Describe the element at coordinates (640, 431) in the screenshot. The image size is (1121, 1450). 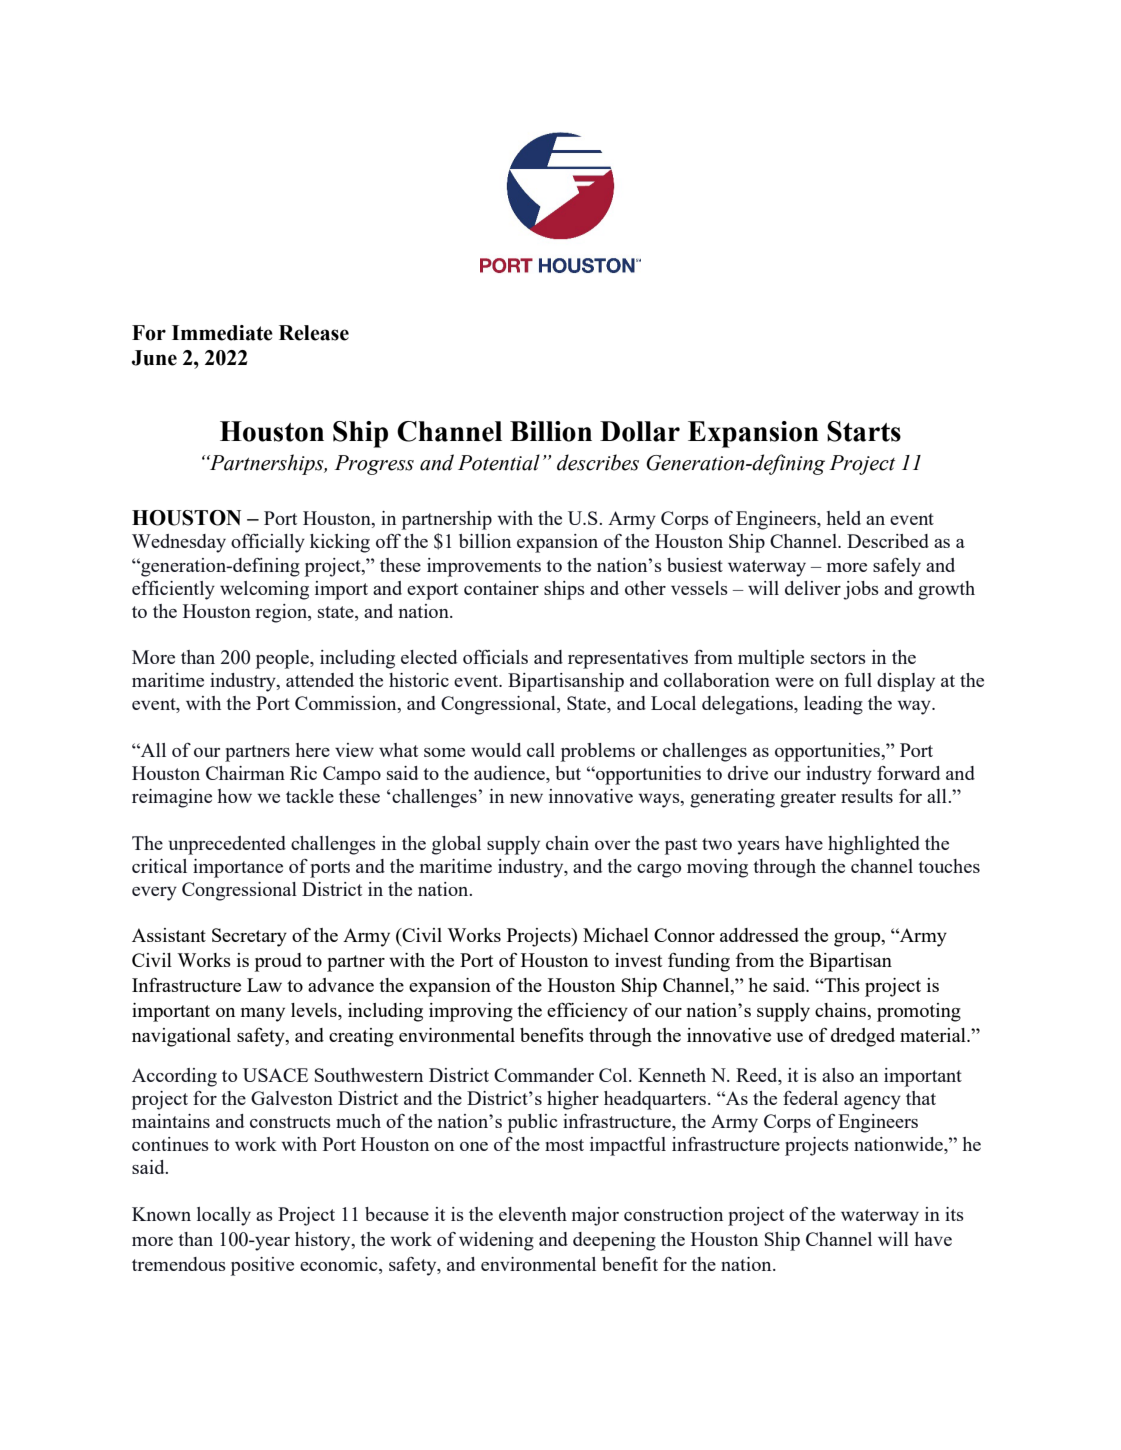
I see `Dollar` at that location.
